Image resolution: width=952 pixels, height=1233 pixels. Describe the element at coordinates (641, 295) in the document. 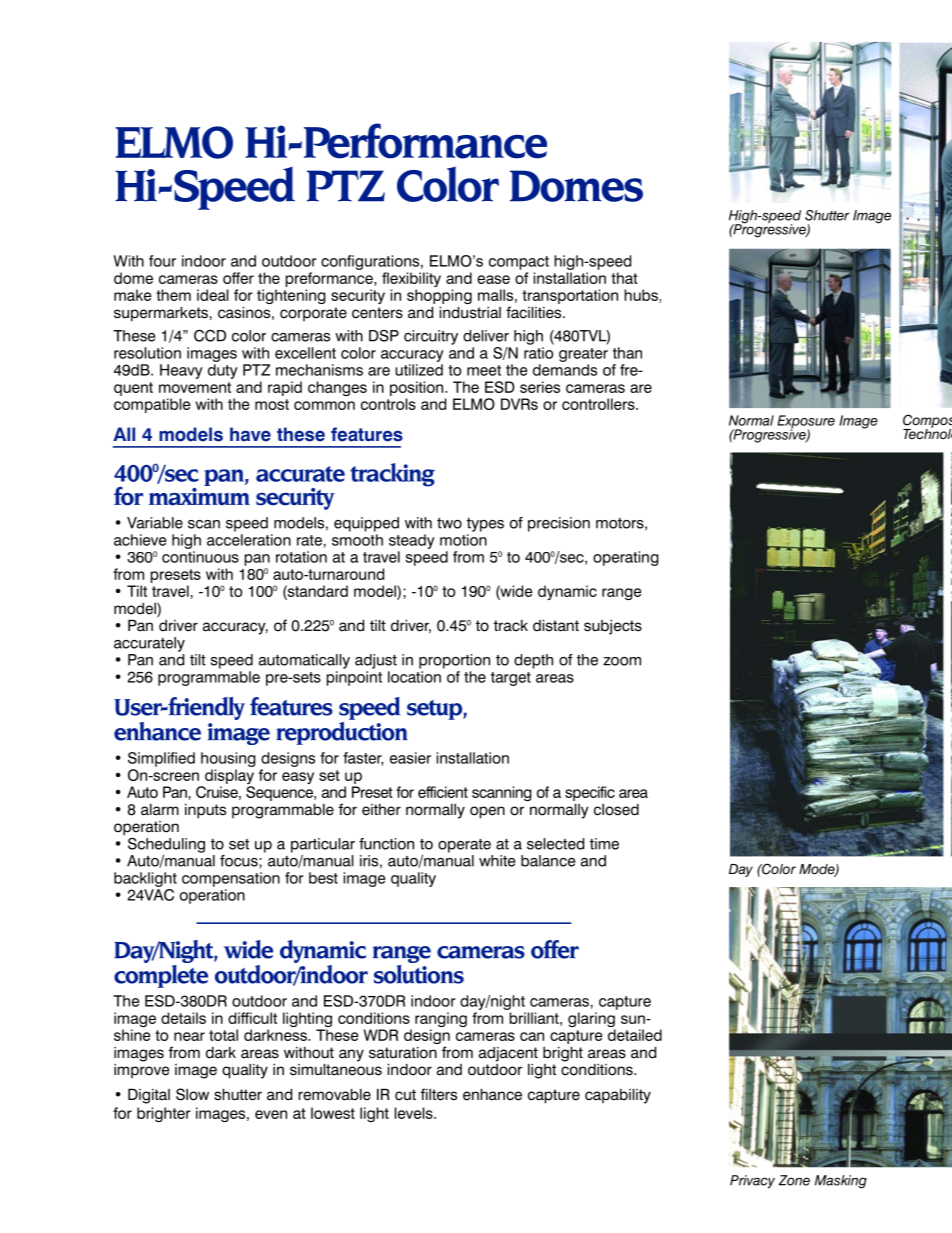

I see `hubs` at that location.
